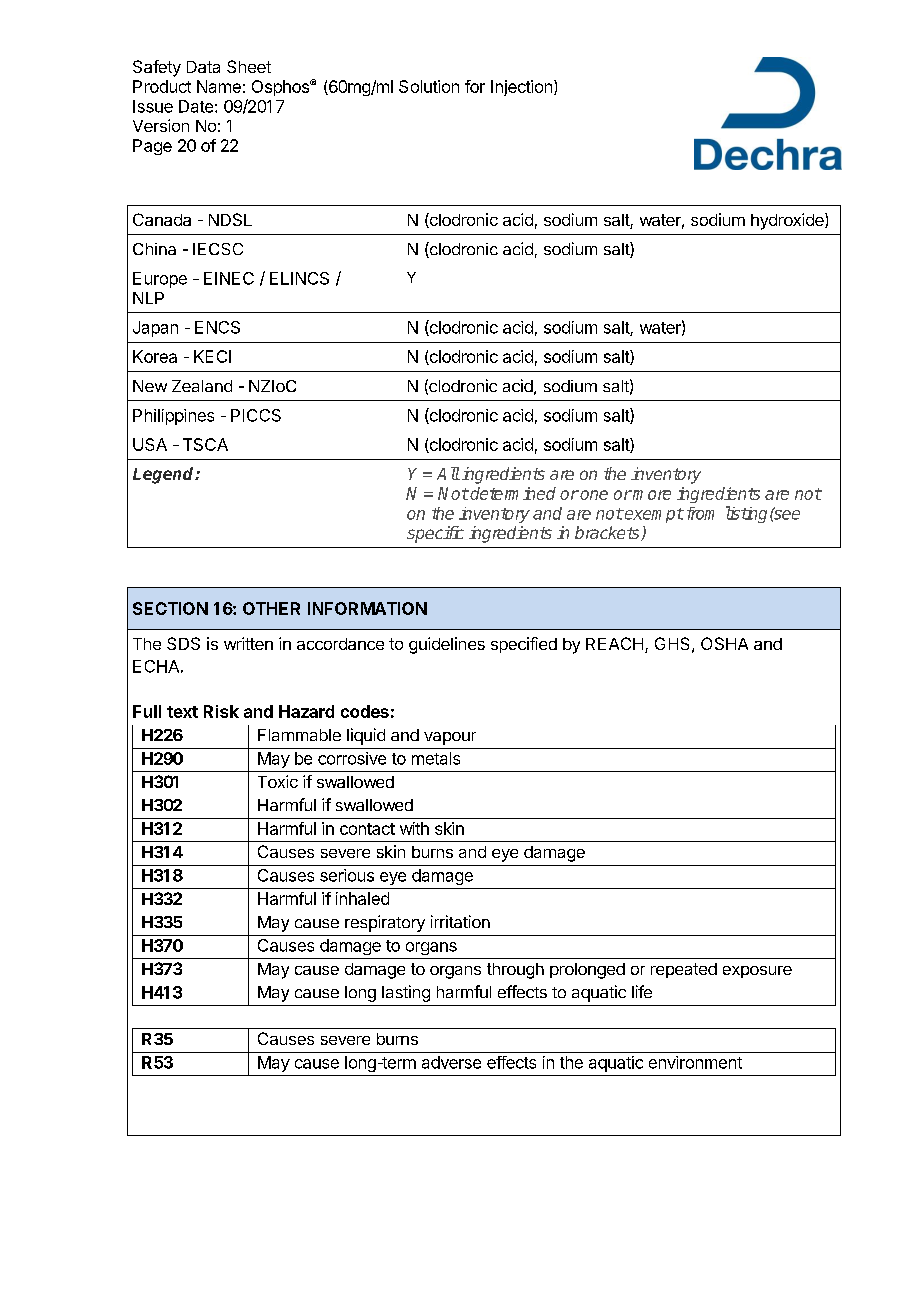  Describe the element at coordinates (406, 993) in the document. I see `lasting` at that location.
